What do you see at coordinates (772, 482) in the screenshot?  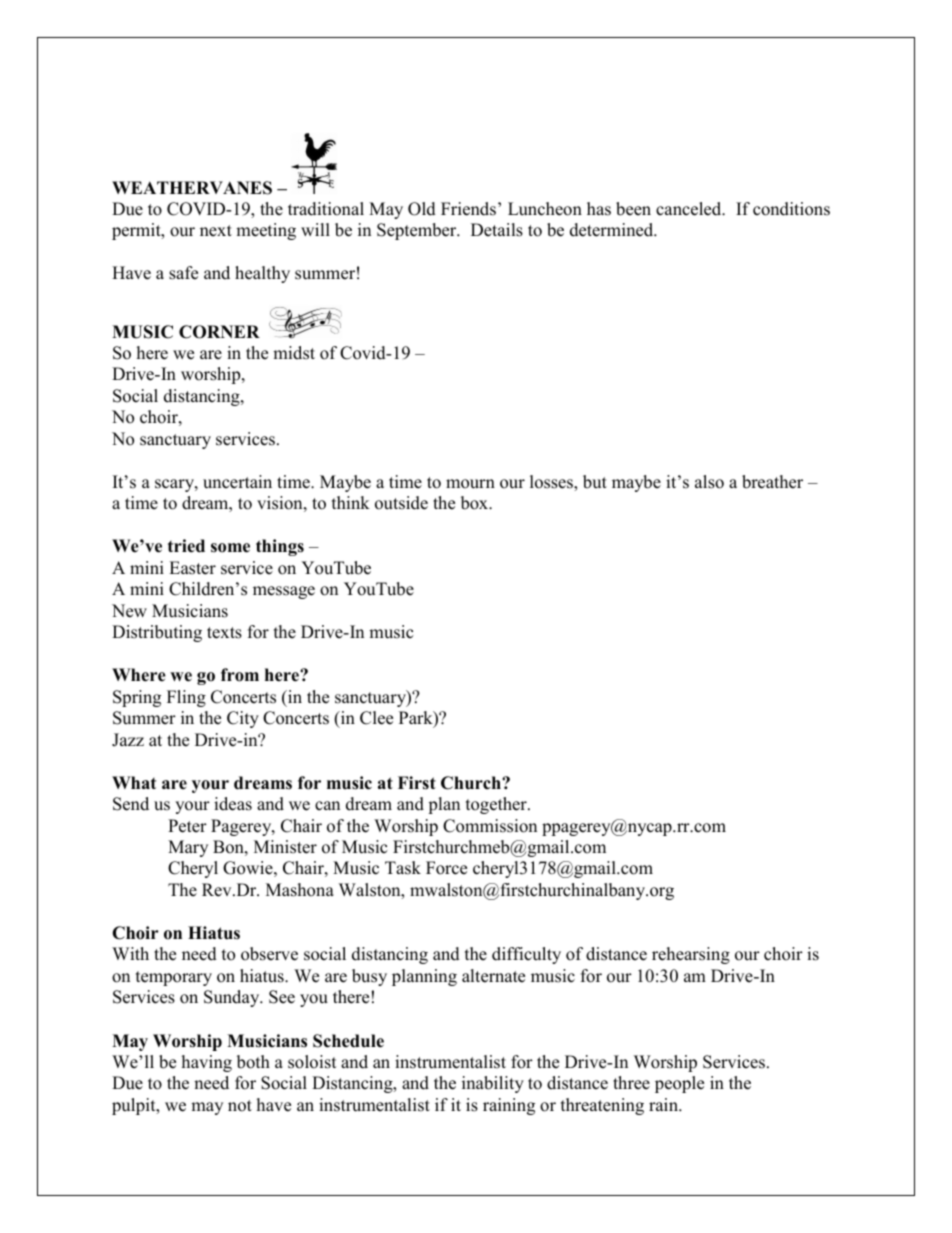 I see `breather` at bounding box center [772, 482].
